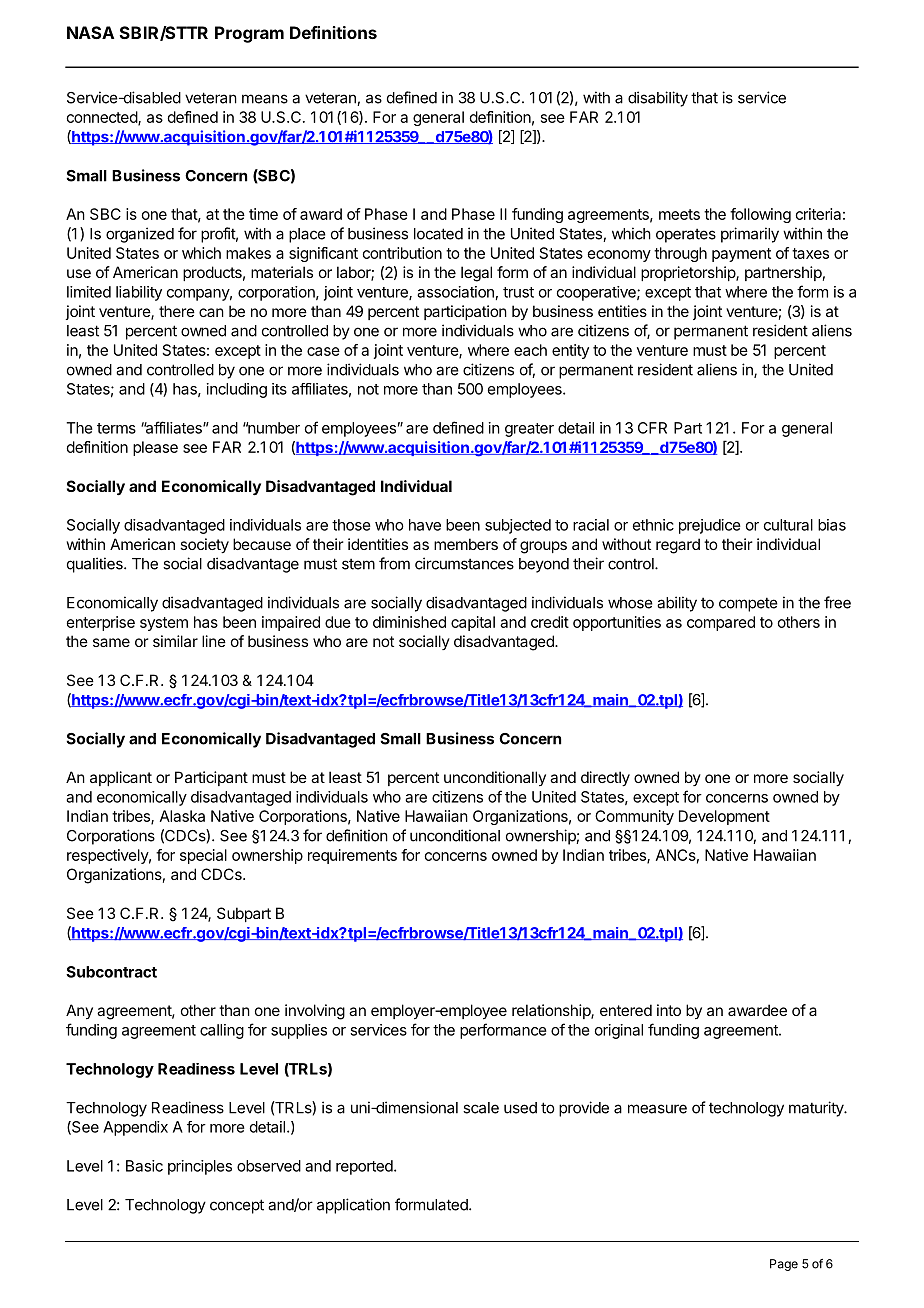 Image resolution: width=924 pixels, height=1308 pixels. Describe the element at coordinates (249, 34) in the screenshot. I see `Program` at that location.
